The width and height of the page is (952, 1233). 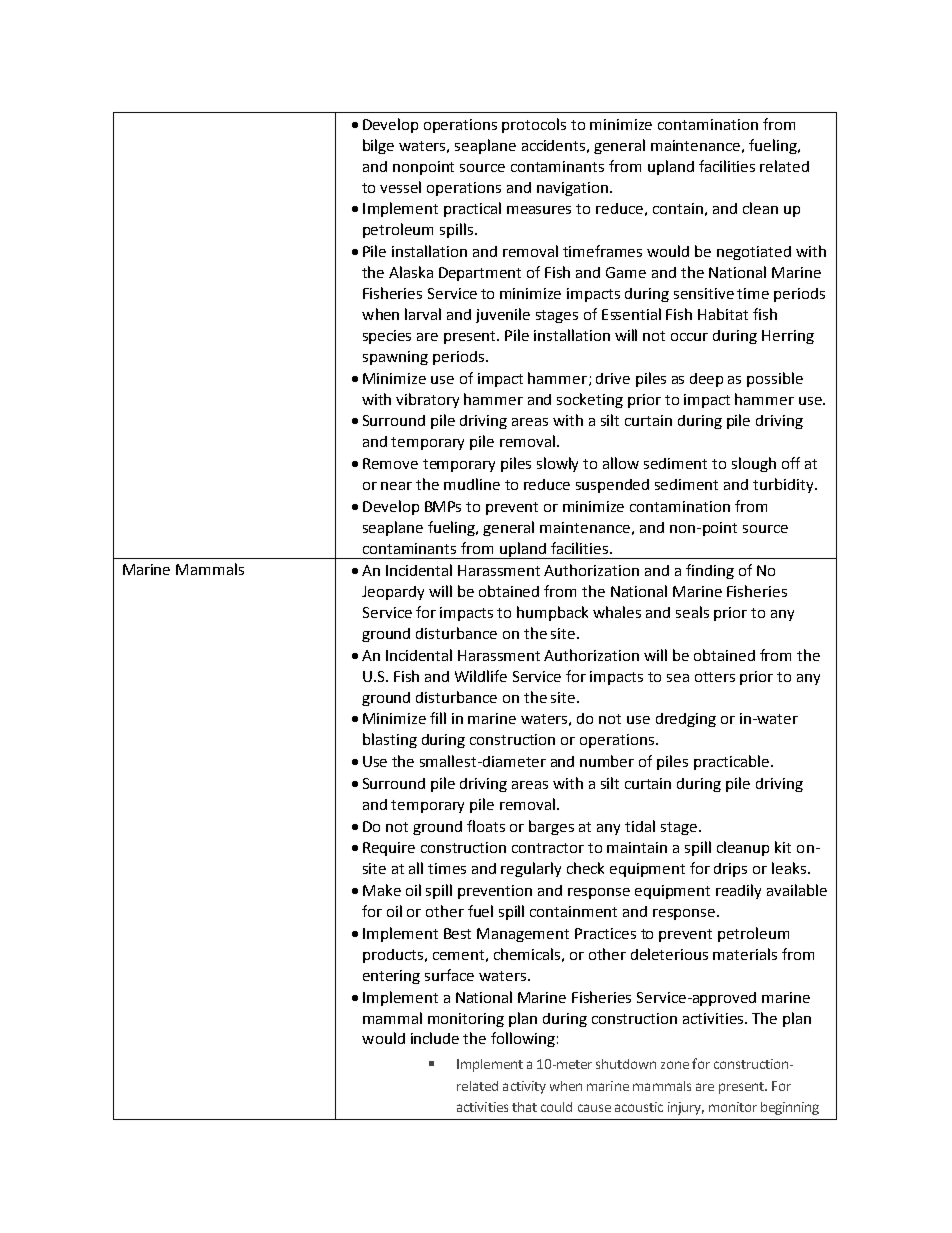 What do you see at coordinates (594, 1108) in the page?
I see `cause` at bounding box center [594, 1108].
